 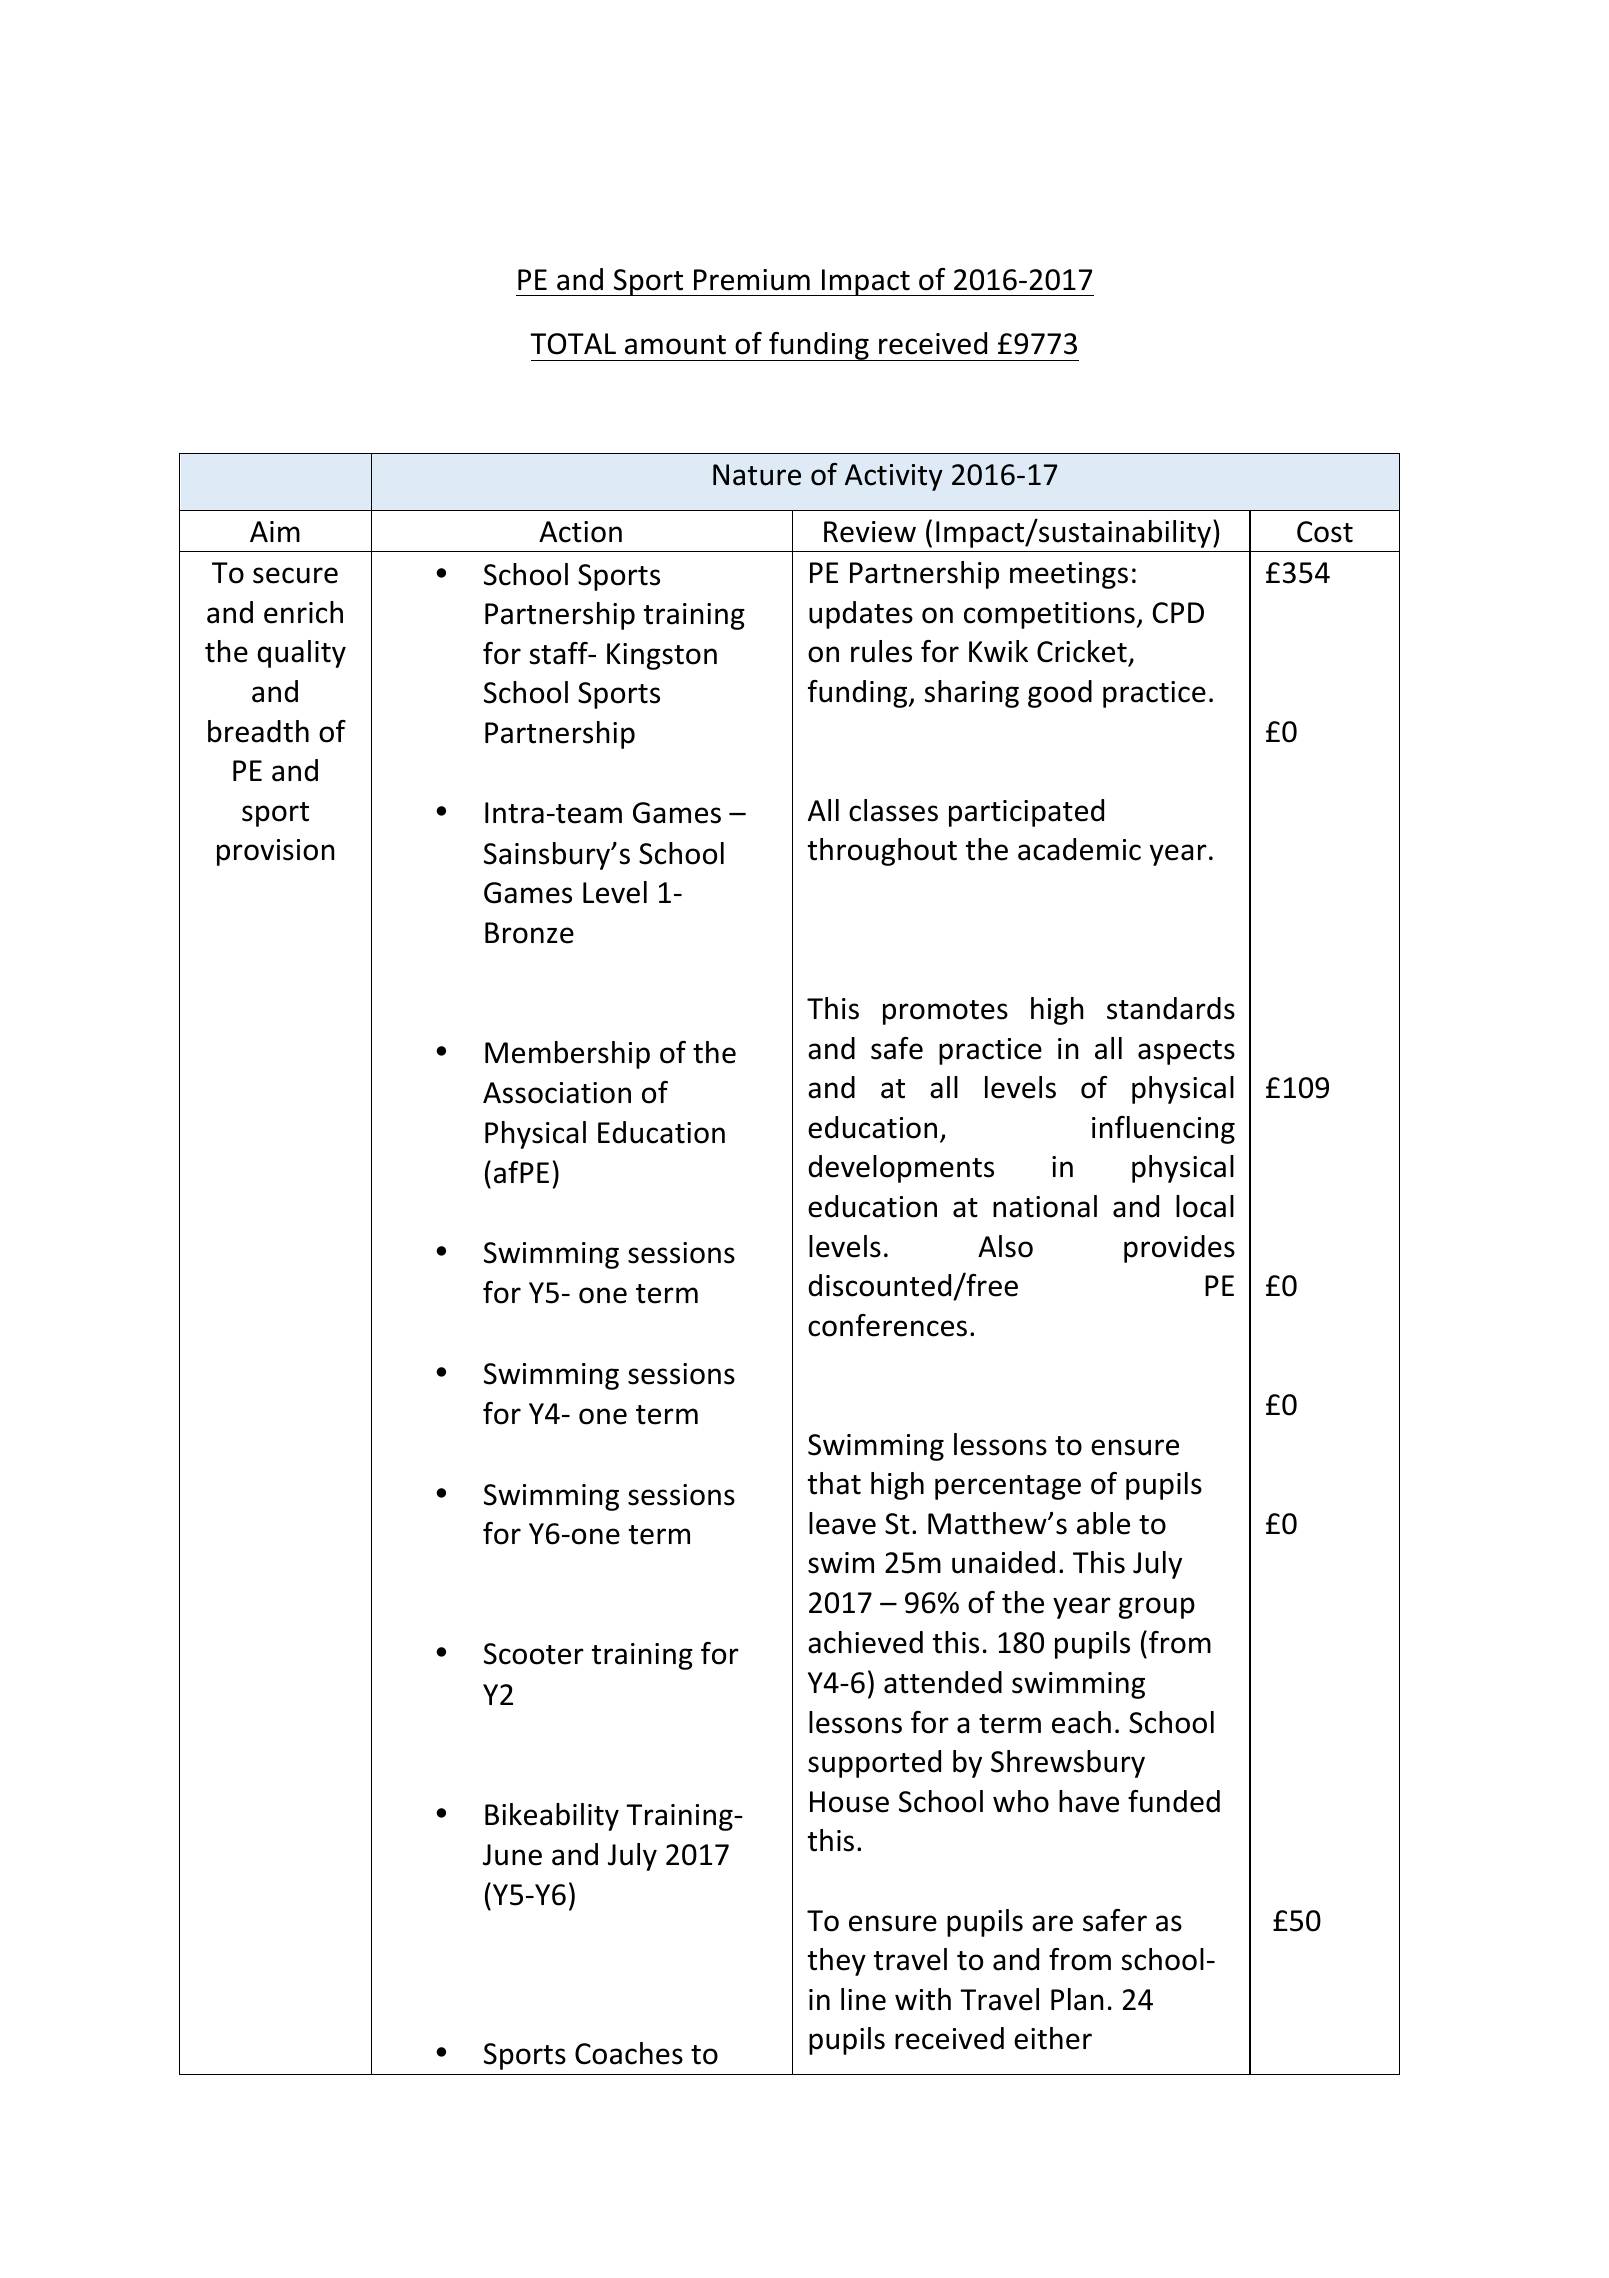 What do you see at coordinates (837, 1962) in the screenshot?
I see `they` at bounding box center [837, 1962].
